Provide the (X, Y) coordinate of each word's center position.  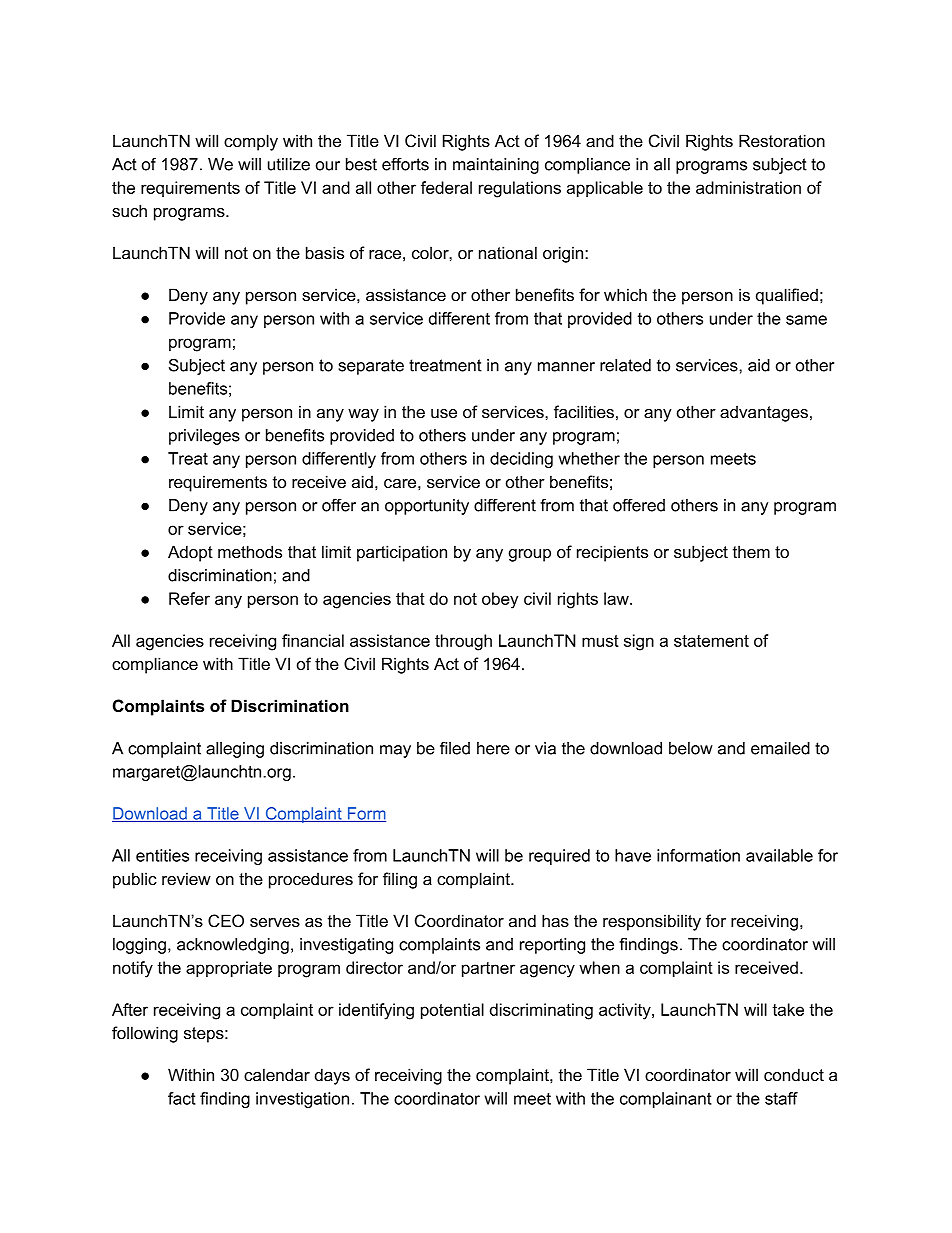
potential (452, 1011)
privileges (204, 437)
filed (455, 748)
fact (182, 1098)
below (691, 748)
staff (781, 1098)
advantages (764, 413)
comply (251, 142)
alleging (235, 750)
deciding (521, 460)
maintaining (496, 166)
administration (748, 187)
